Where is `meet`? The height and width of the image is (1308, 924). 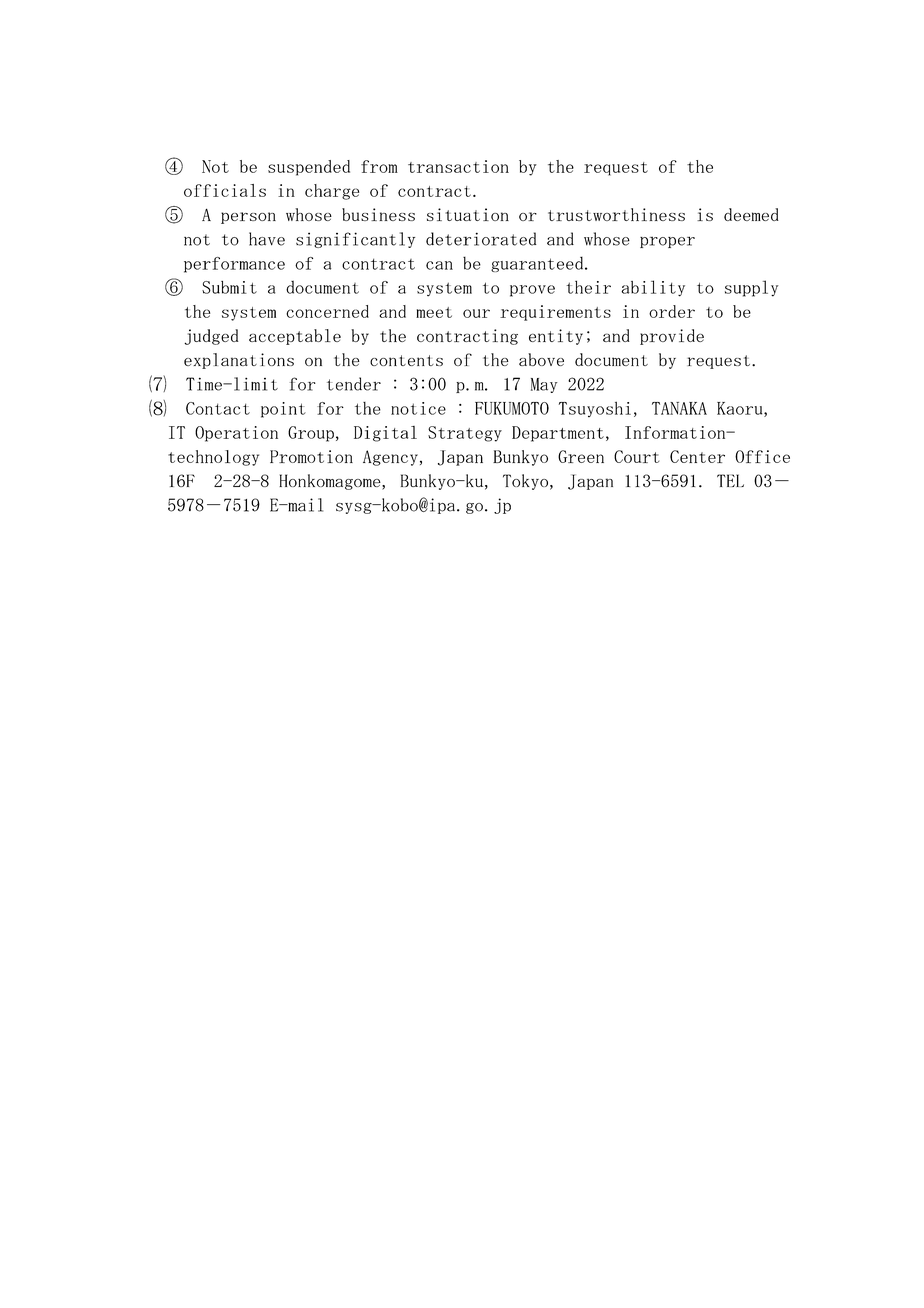
meet is located at coordinates (434, 312).
